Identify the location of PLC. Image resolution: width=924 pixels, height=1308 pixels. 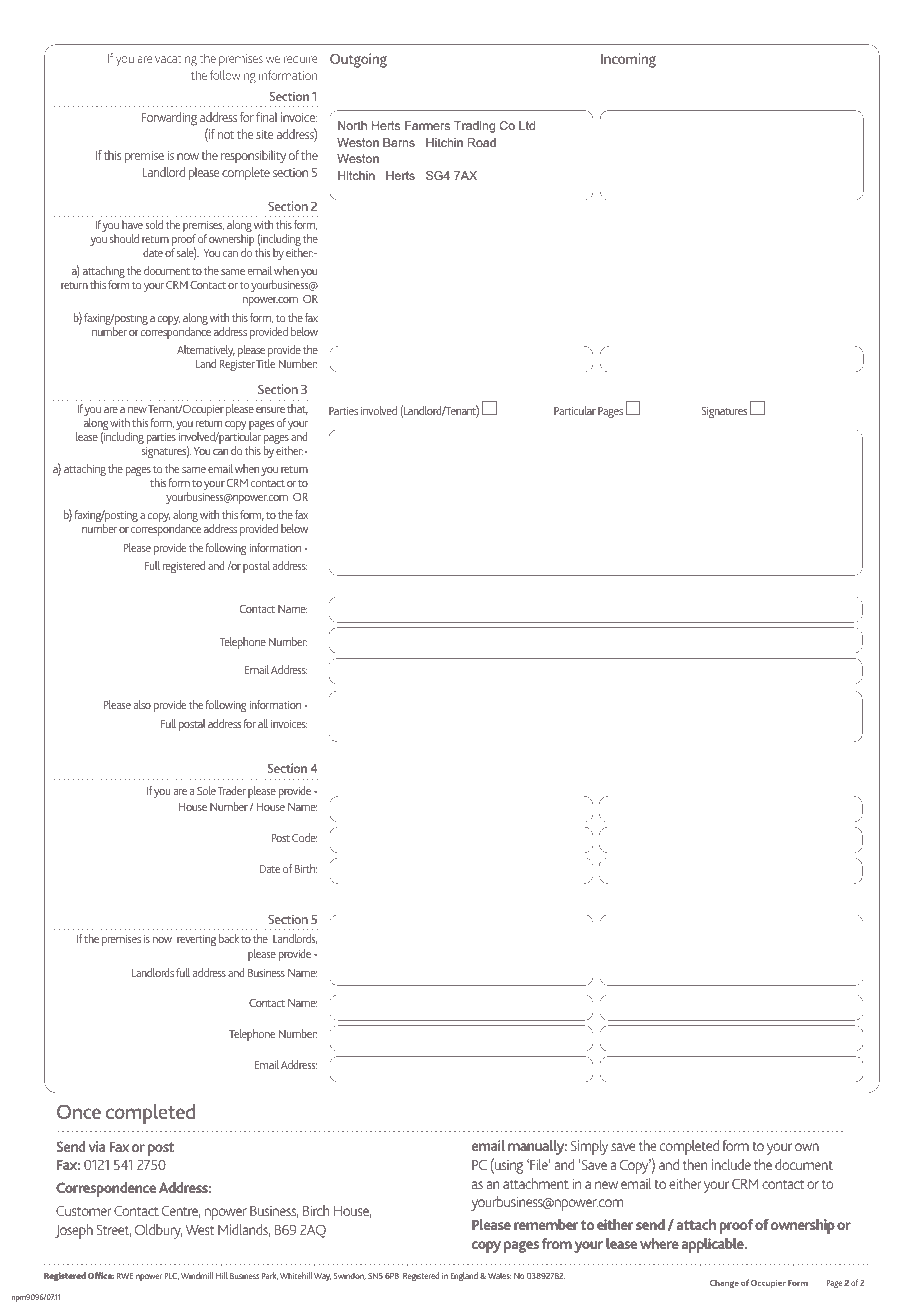
(172, 1276).
